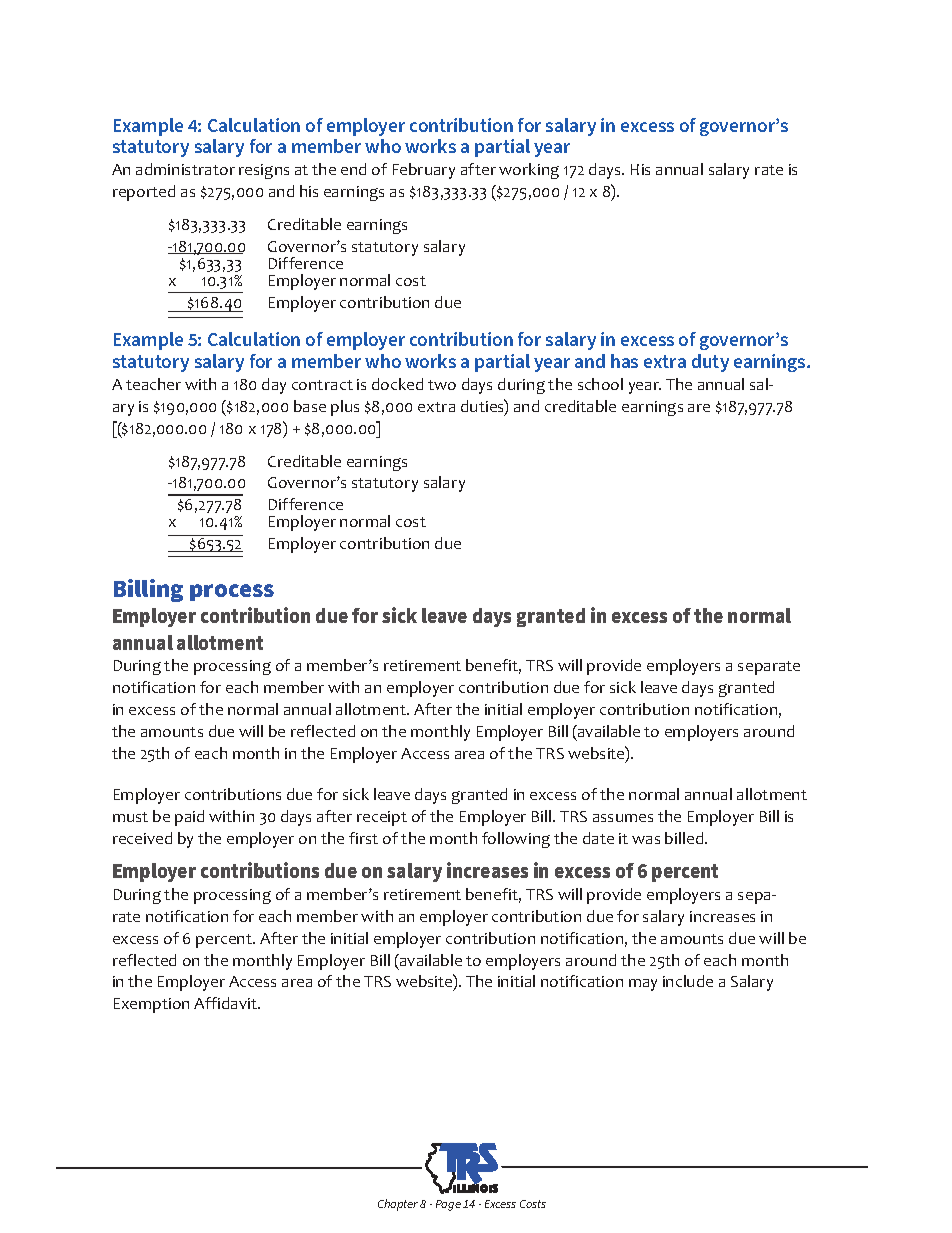 This screenshot has height=1233, width=952. What do you see at coordinates (382, 818) in the screenshot?
I see `receipt` at bounding box center [382, 818].
